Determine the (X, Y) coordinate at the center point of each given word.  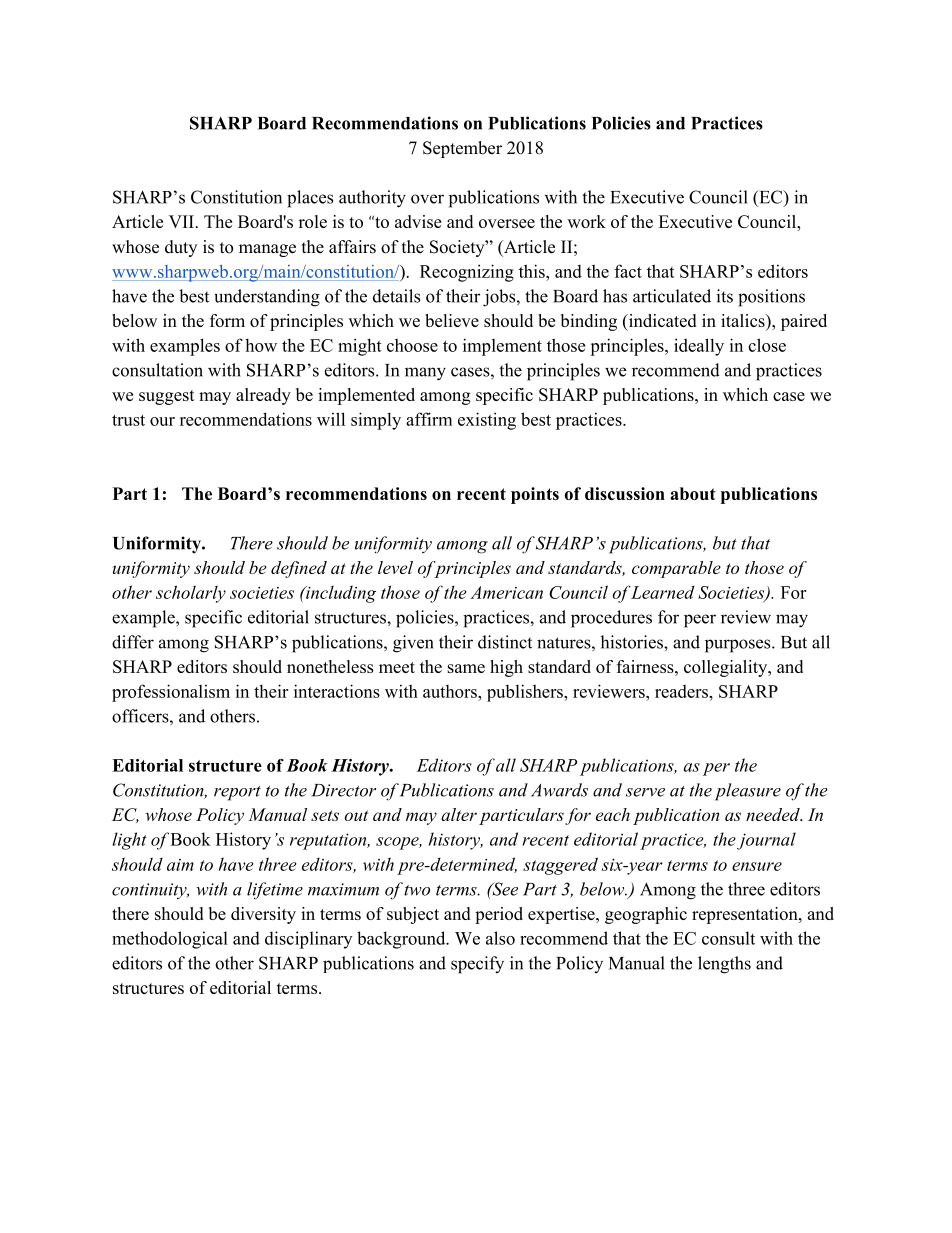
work (586, 221)
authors (451, 691)
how (261, 345)
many (425, 374)
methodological (170, 940)
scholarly (191, 594)
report (237, 793)
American (506, 592)
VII (181, 221)
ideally (699, 347)
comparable (676, 569)
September (462, 149)
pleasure (748, 792)
